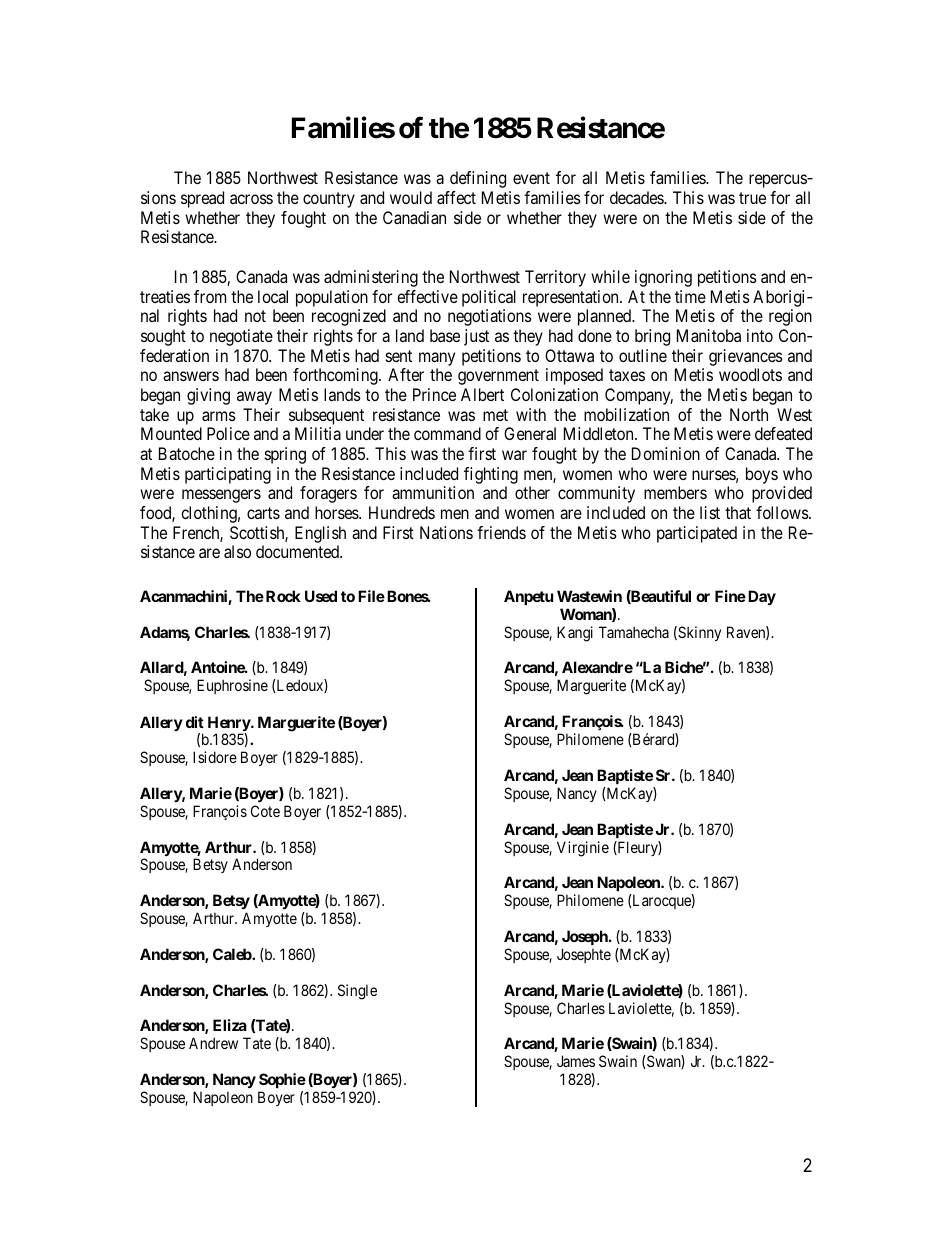 This screenshot has width=952, height=1233. Describe the element at coordinates (230, 725) in the screenshot. I see `Henry` at that location.
